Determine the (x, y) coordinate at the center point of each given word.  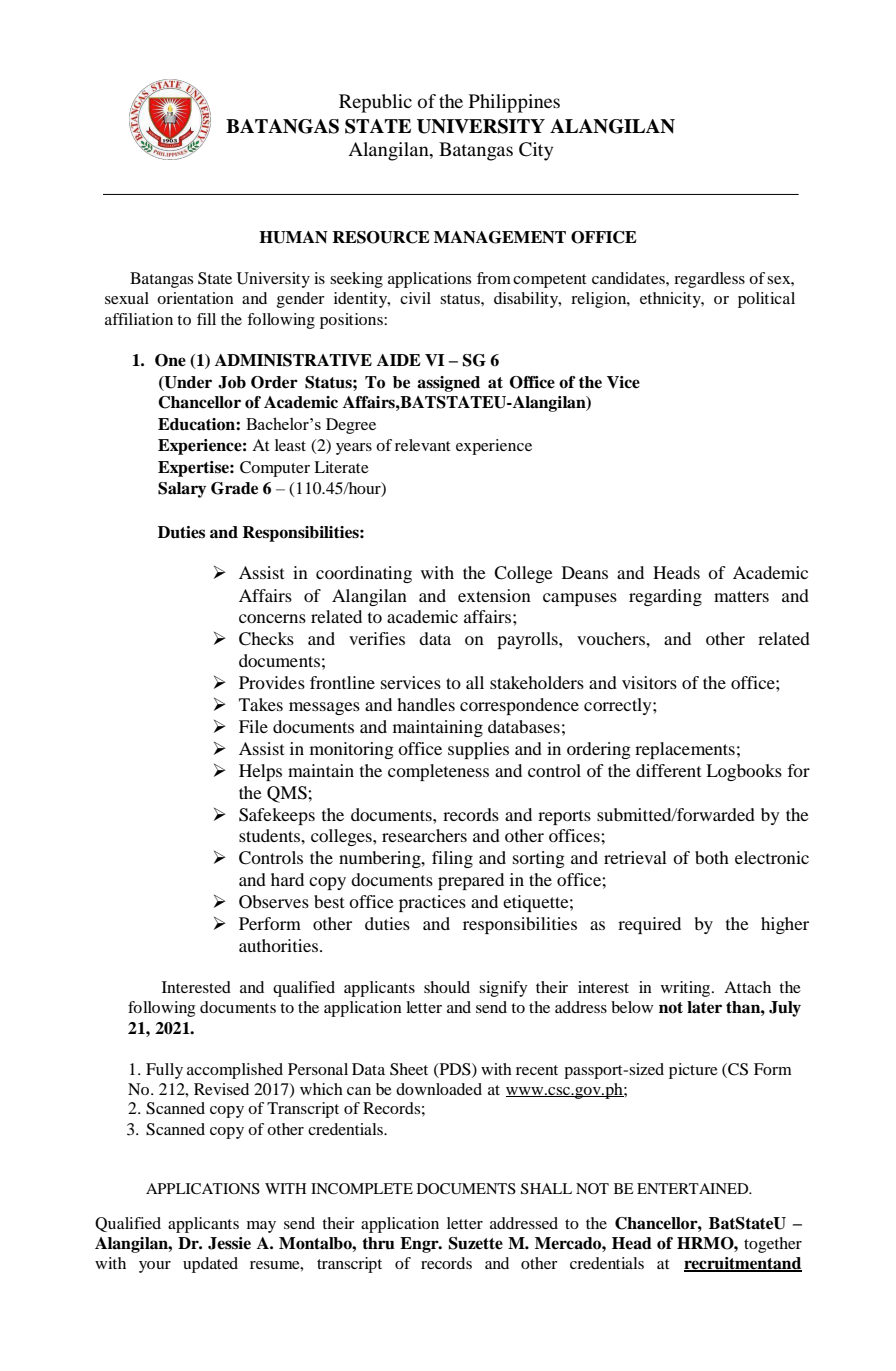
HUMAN (293, 237)
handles (426, 704)
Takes (261, 704)
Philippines (514, 103)
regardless (709, 280)
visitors (649, 682)
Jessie (229, 1243)
